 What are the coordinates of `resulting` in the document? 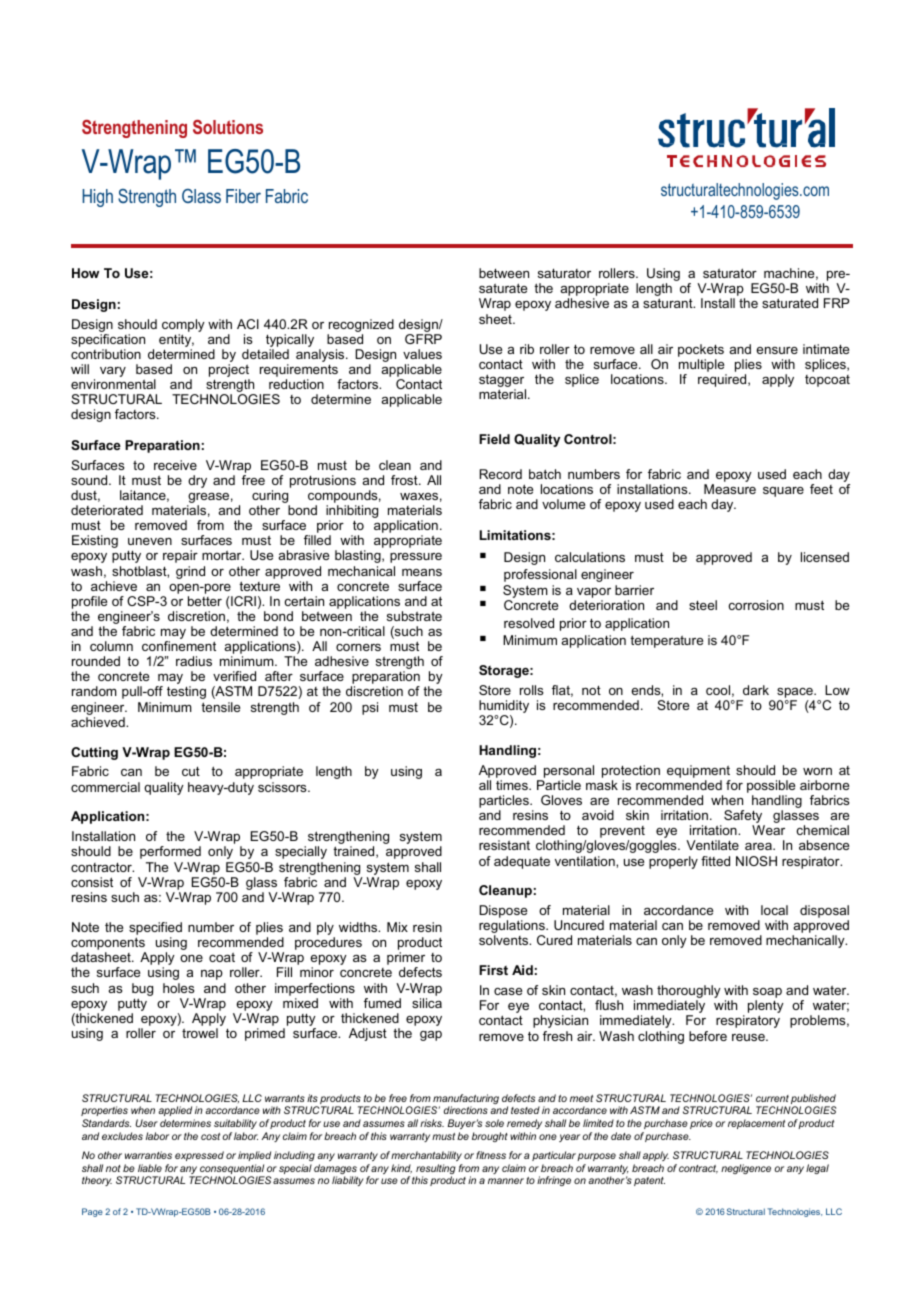 It's located at (436, 1170).
